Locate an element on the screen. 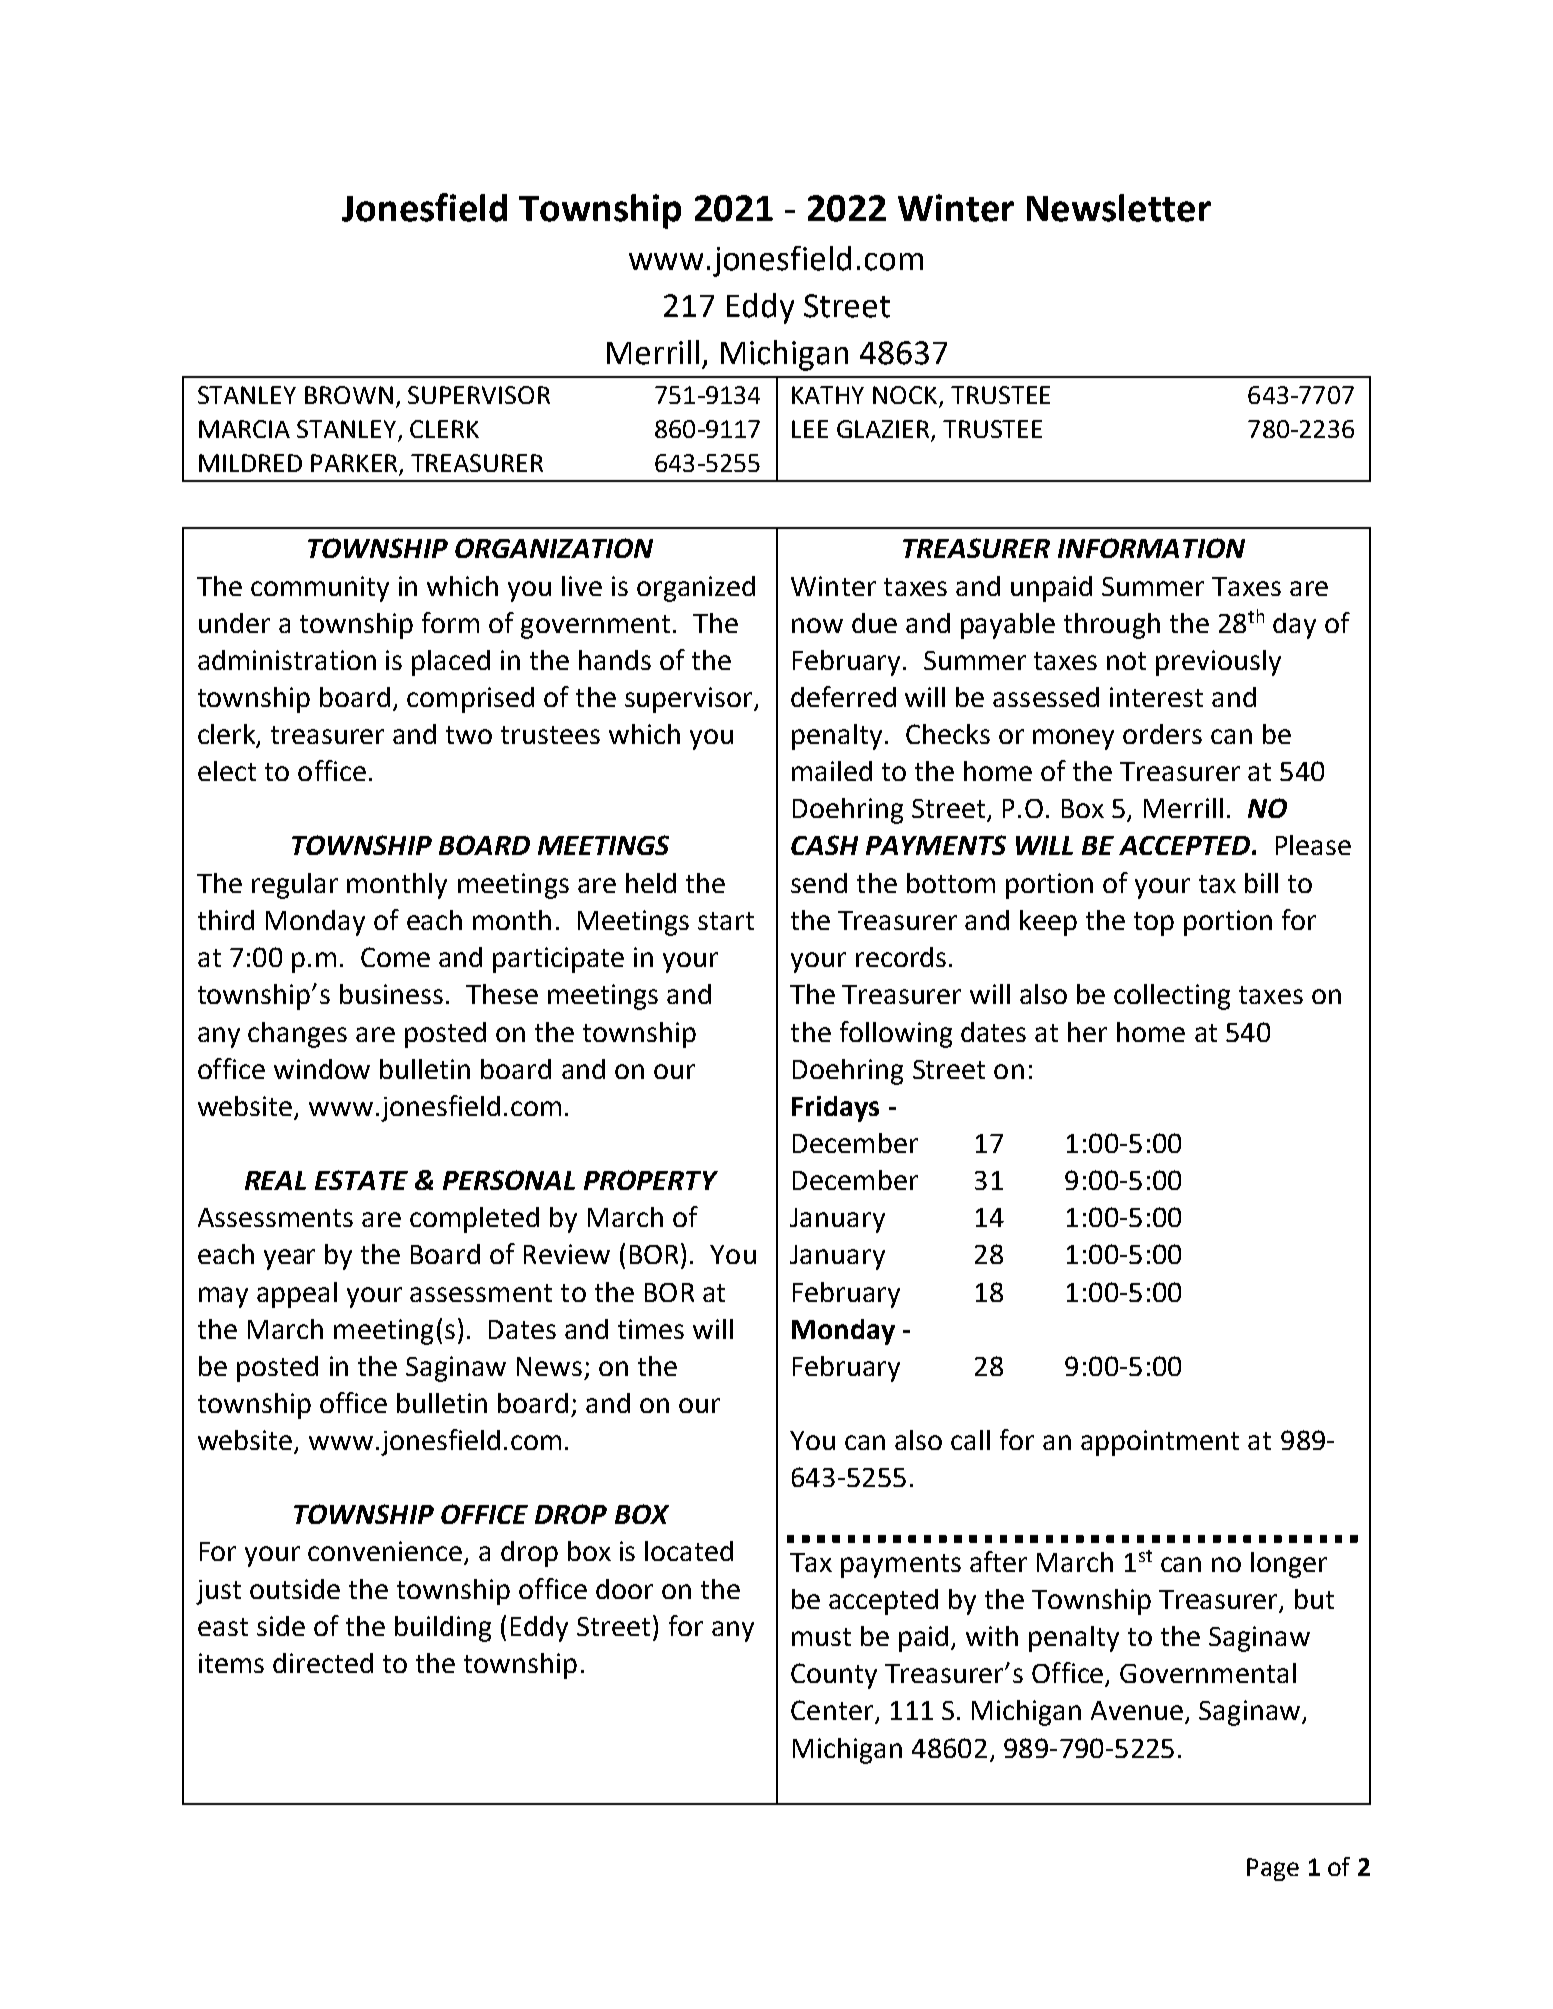 This screenshot has width=1553, height=2009. longer is located at coordinates (1289, 1565).
